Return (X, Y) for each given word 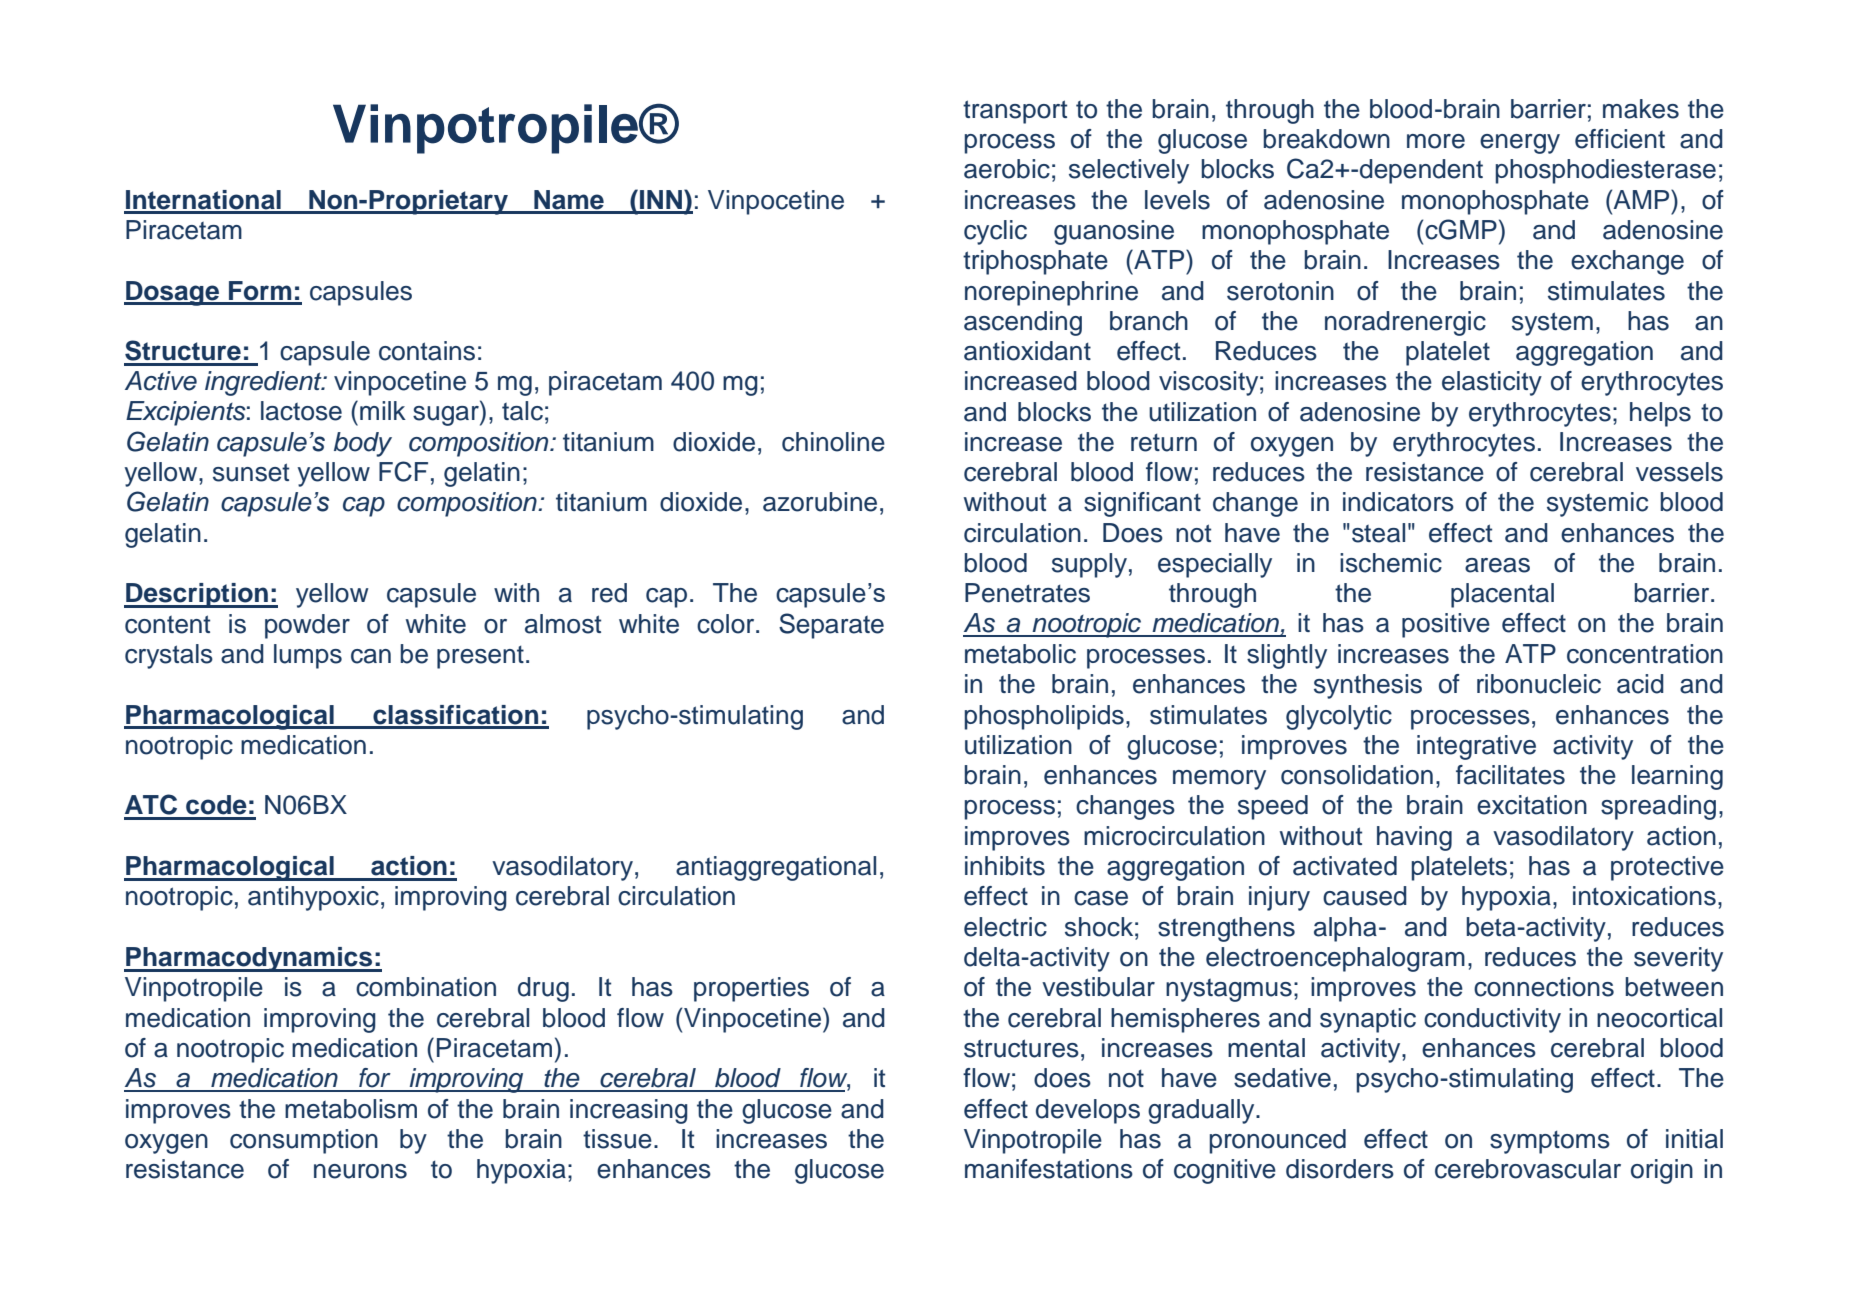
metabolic (1020, 654)
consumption (304, 1141)
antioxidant (1027, 351)
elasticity (1492, 383)
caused (1365, 896)
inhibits (1005, 866)
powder (307, 626)
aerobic (1007, 169)
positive (1446, 625)
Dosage (172, 293)
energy (1520, 144)
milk (383, 410)
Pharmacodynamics (249, 959)
